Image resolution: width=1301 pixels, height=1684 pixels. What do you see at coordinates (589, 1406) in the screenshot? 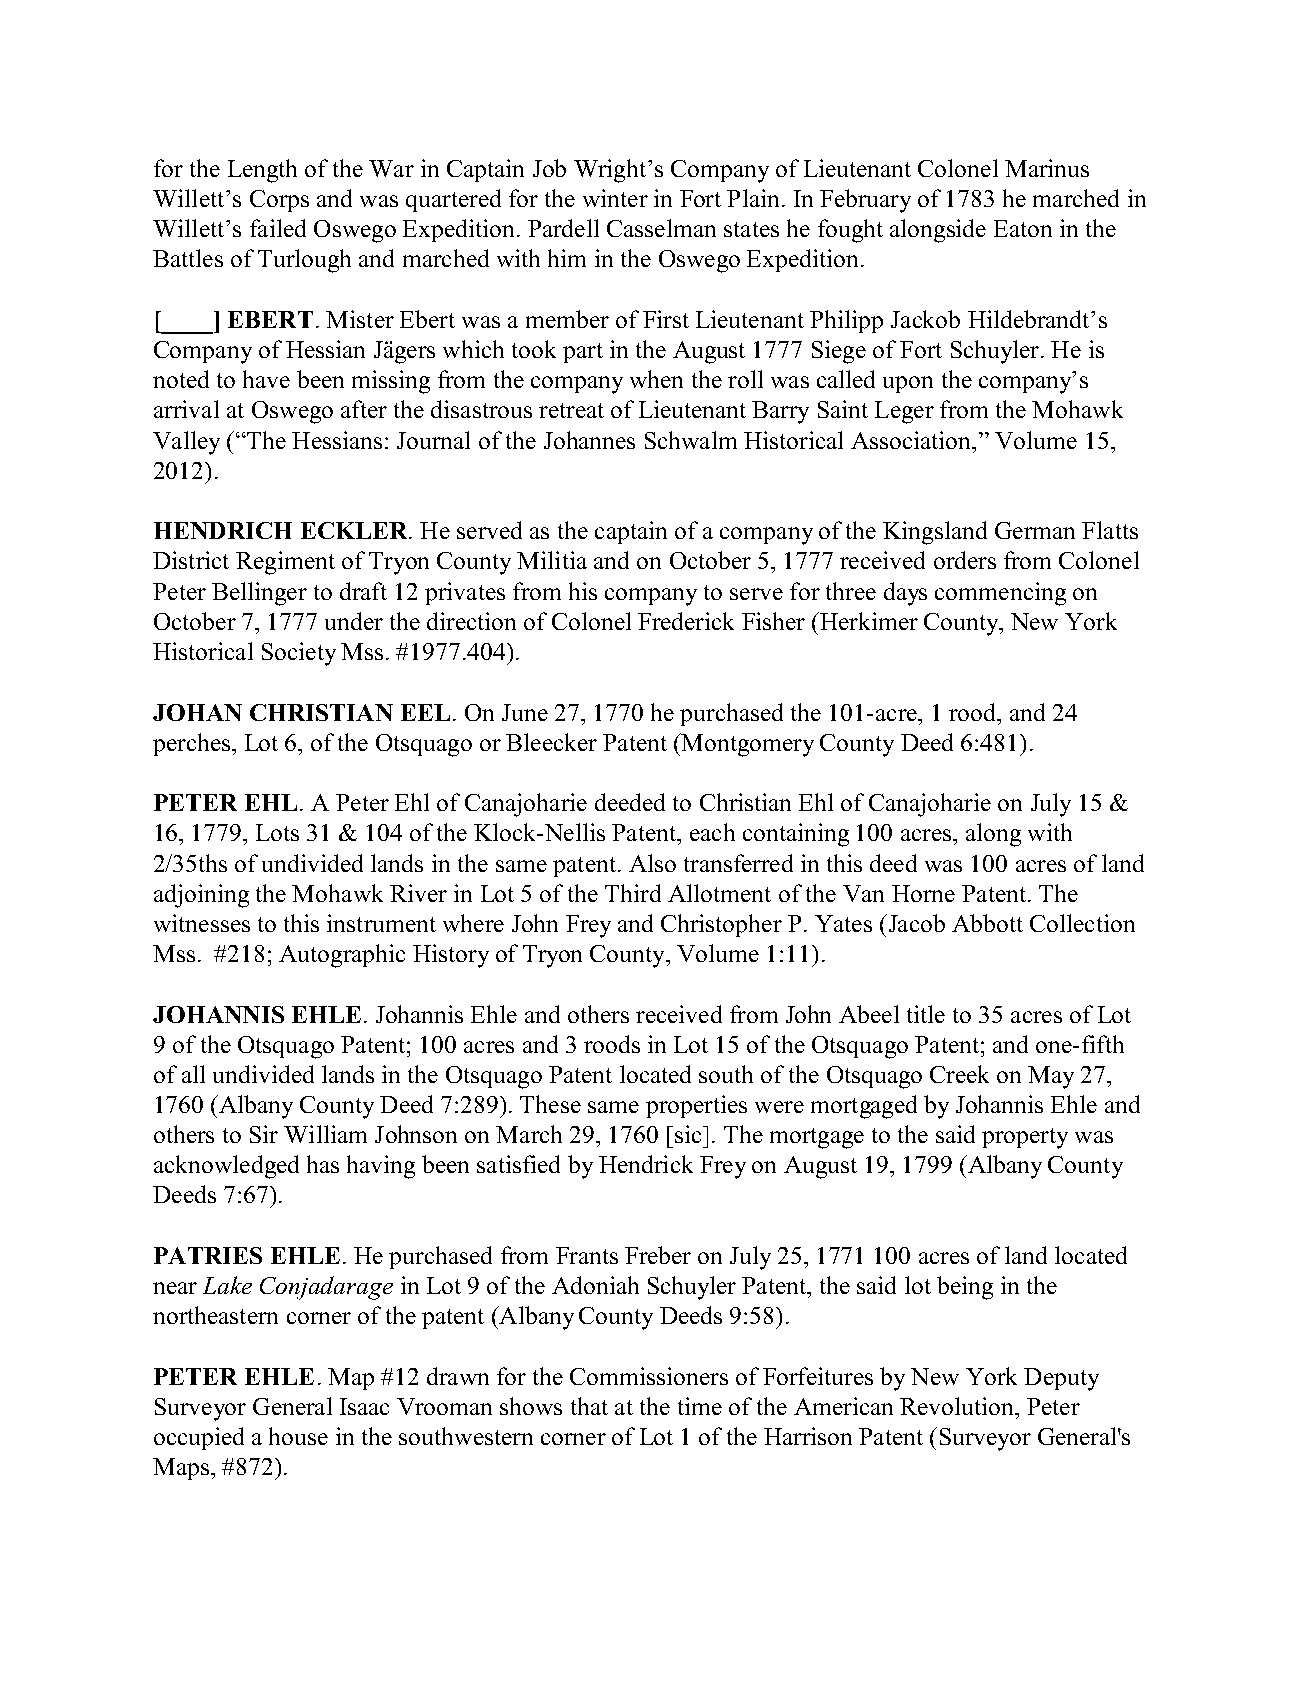
I see `that` at bounding box center [589, 1406].
